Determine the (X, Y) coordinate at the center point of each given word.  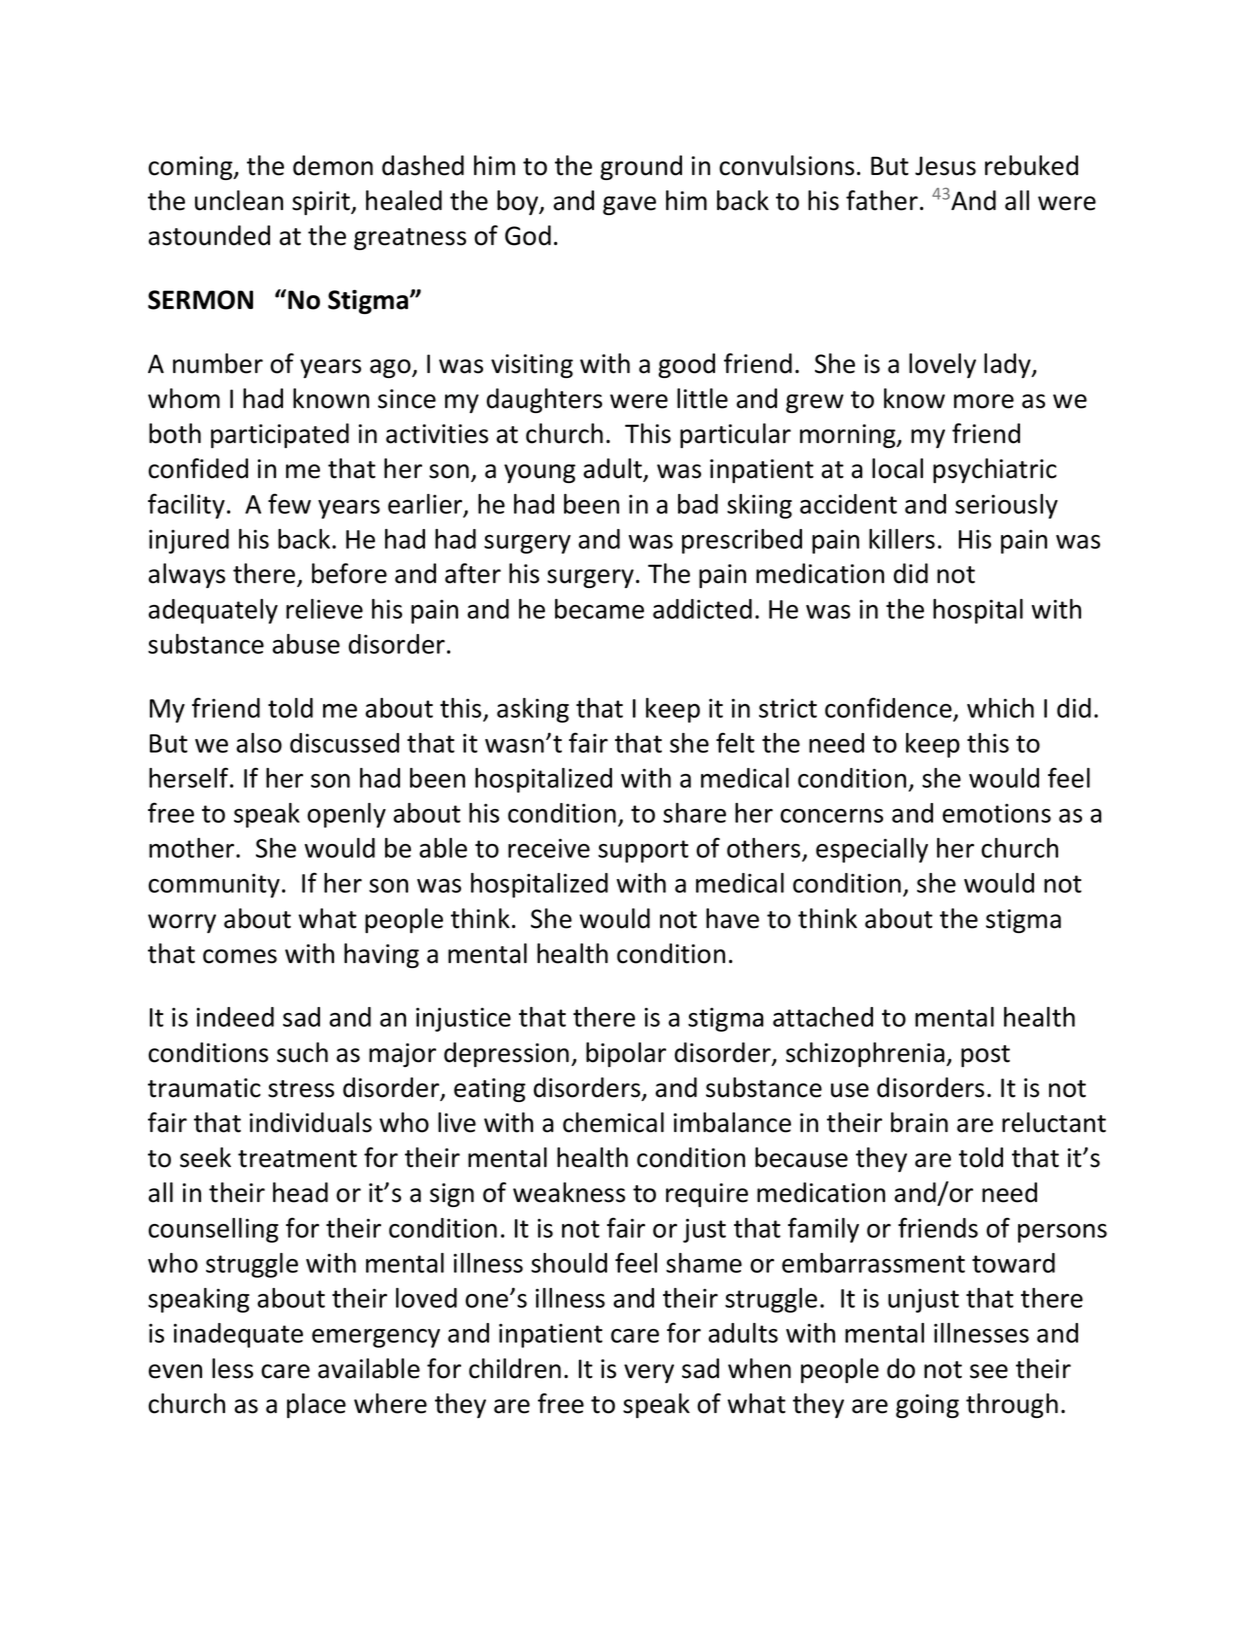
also (259, 743)
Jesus (945, 166)
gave (629, 205)
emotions (996, 813)
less (232, 1368)
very (649, 1373)
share (694, 813)
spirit (322, 203)
